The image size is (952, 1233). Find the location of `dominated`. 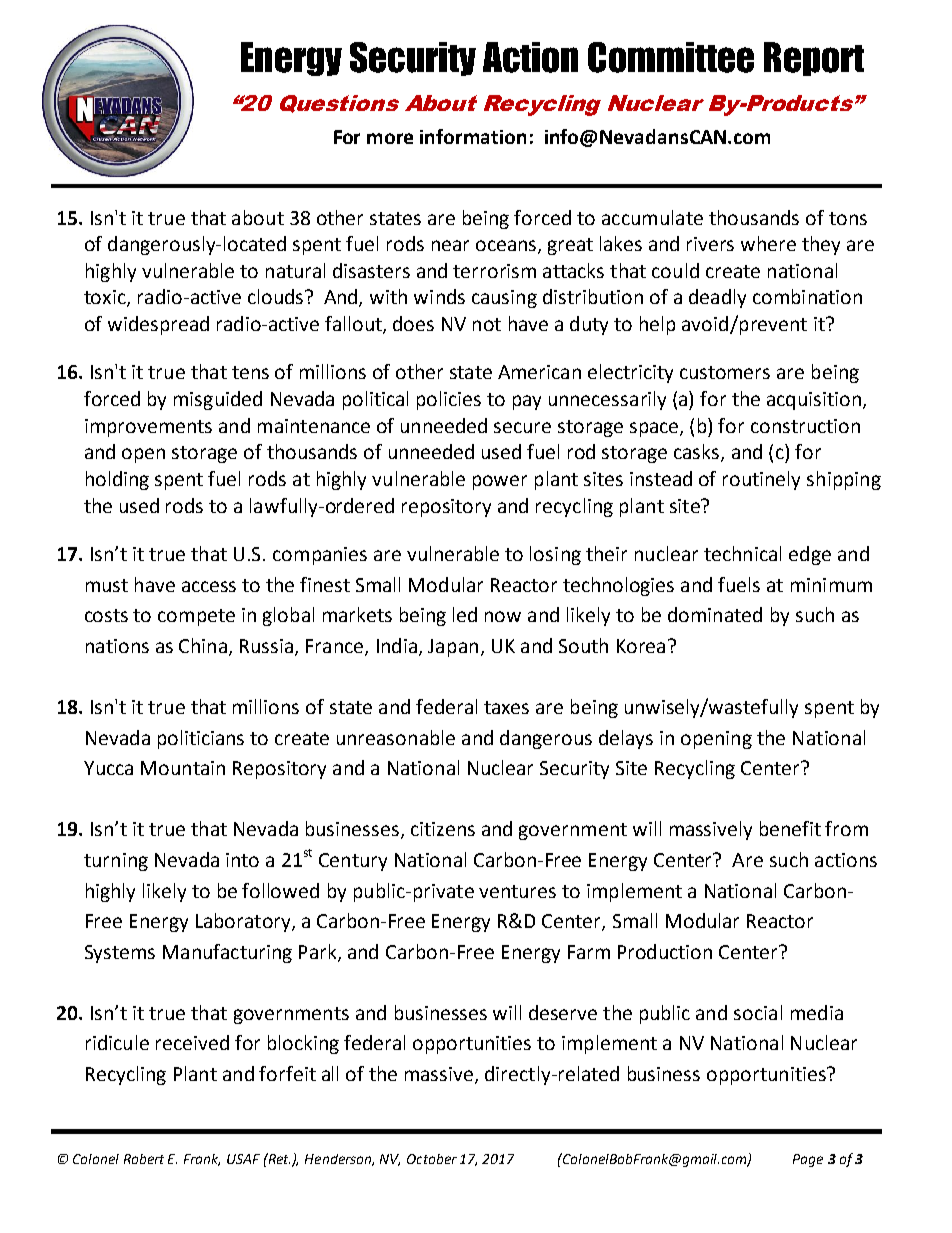

dominated is located at coordinates (715, 614).
